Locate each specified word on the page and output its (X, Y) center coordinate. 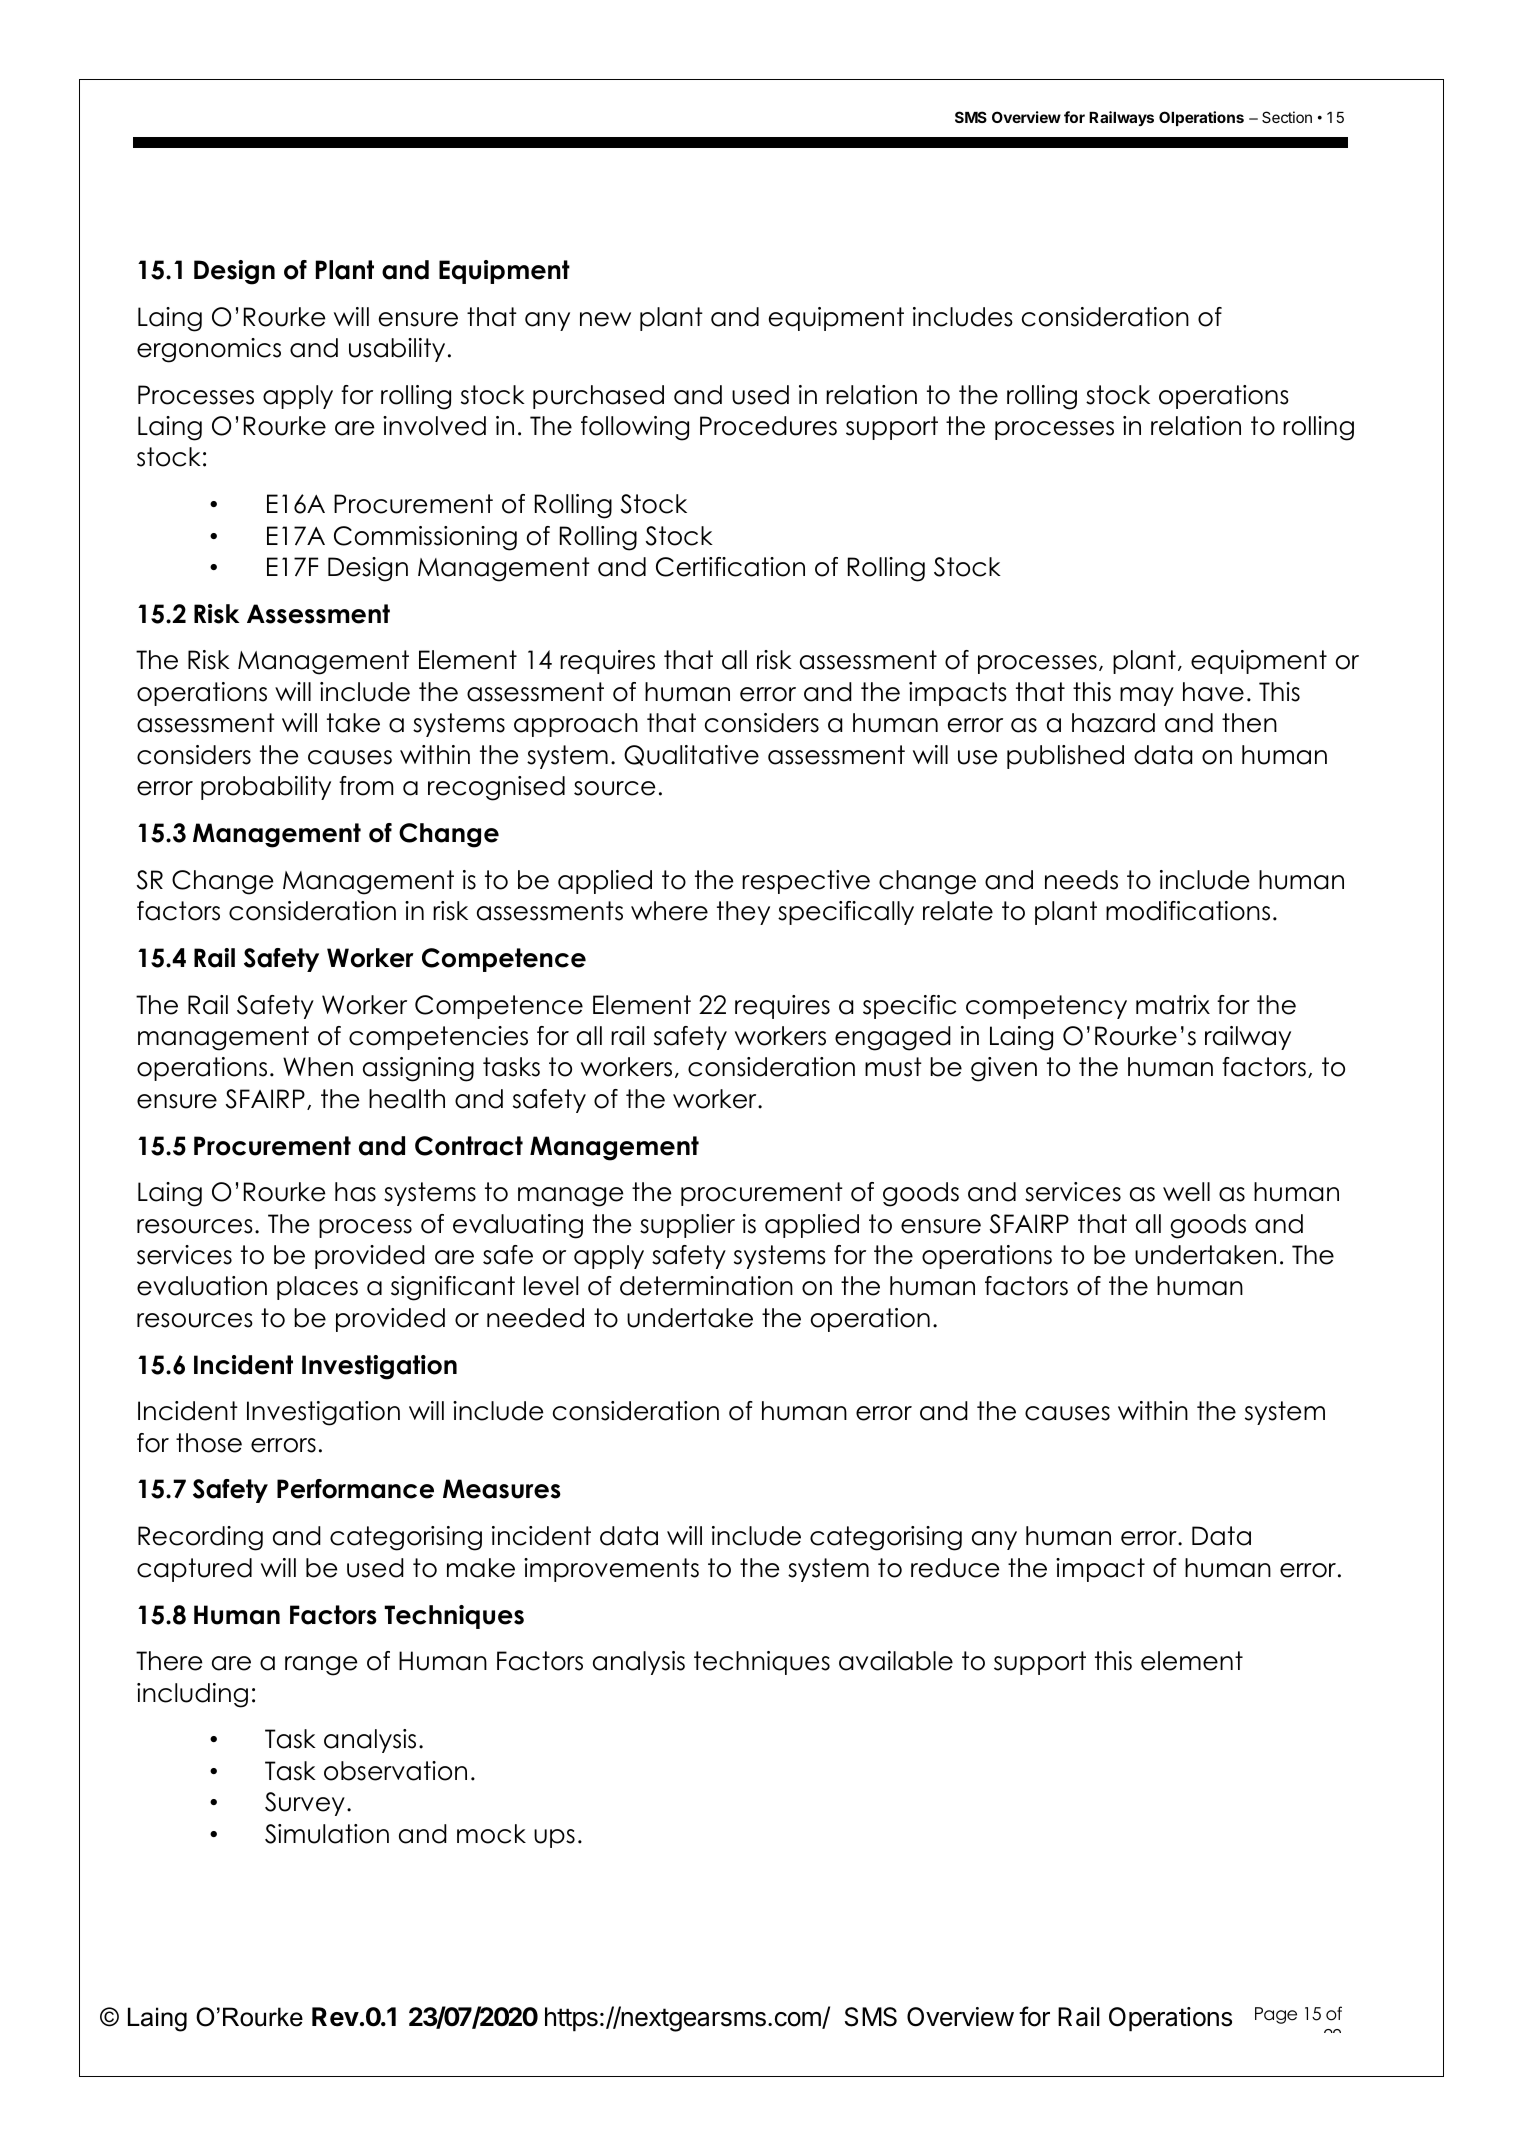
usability (397, 350)
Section (1287, 117)
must (893, 1067)
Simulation (327, 1834)
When (318, 1067)
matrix (1173, 1005)
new (605, 319)
